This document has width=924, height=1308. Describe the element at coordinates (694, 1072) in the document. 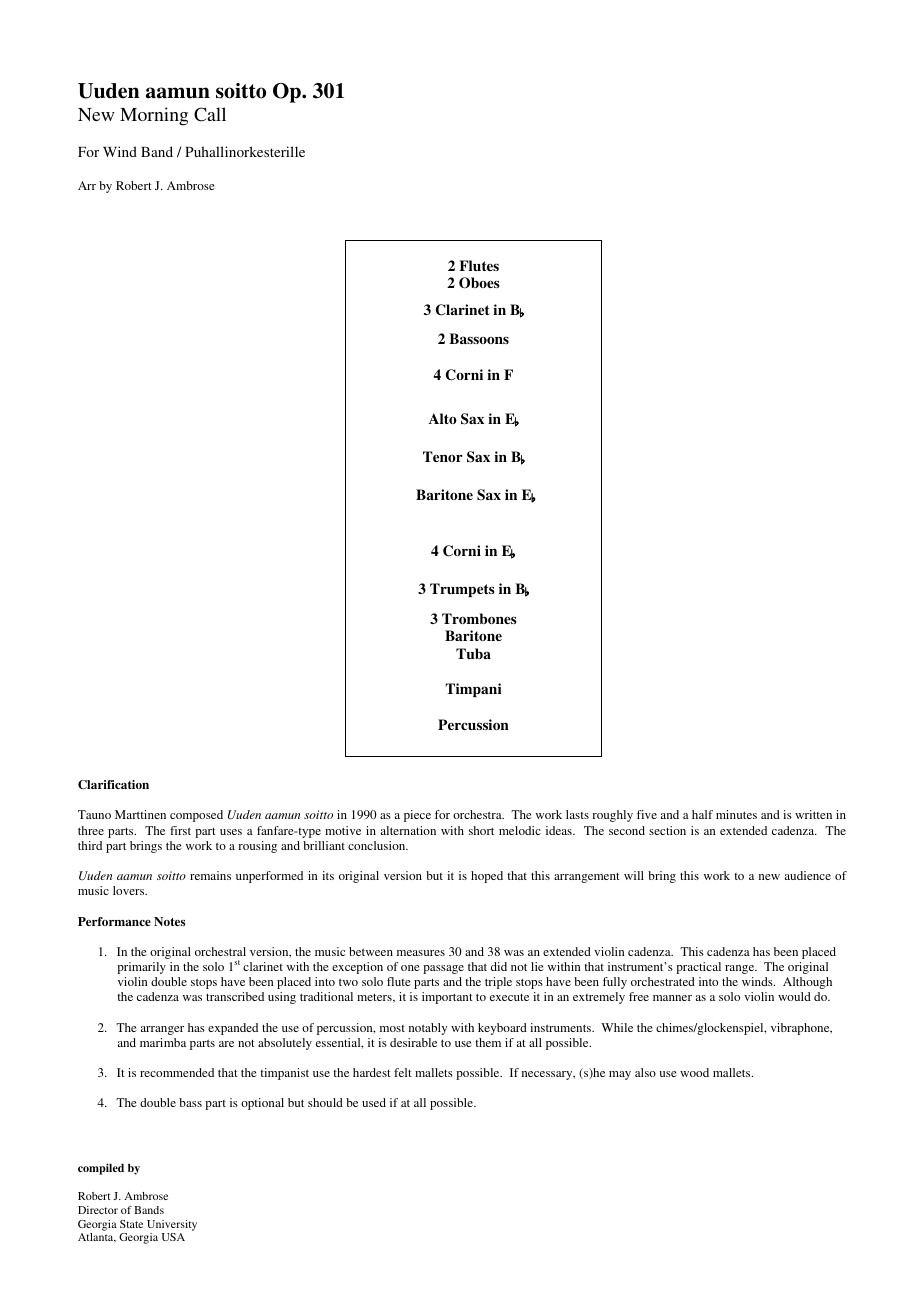

I see `wood` at that location.
